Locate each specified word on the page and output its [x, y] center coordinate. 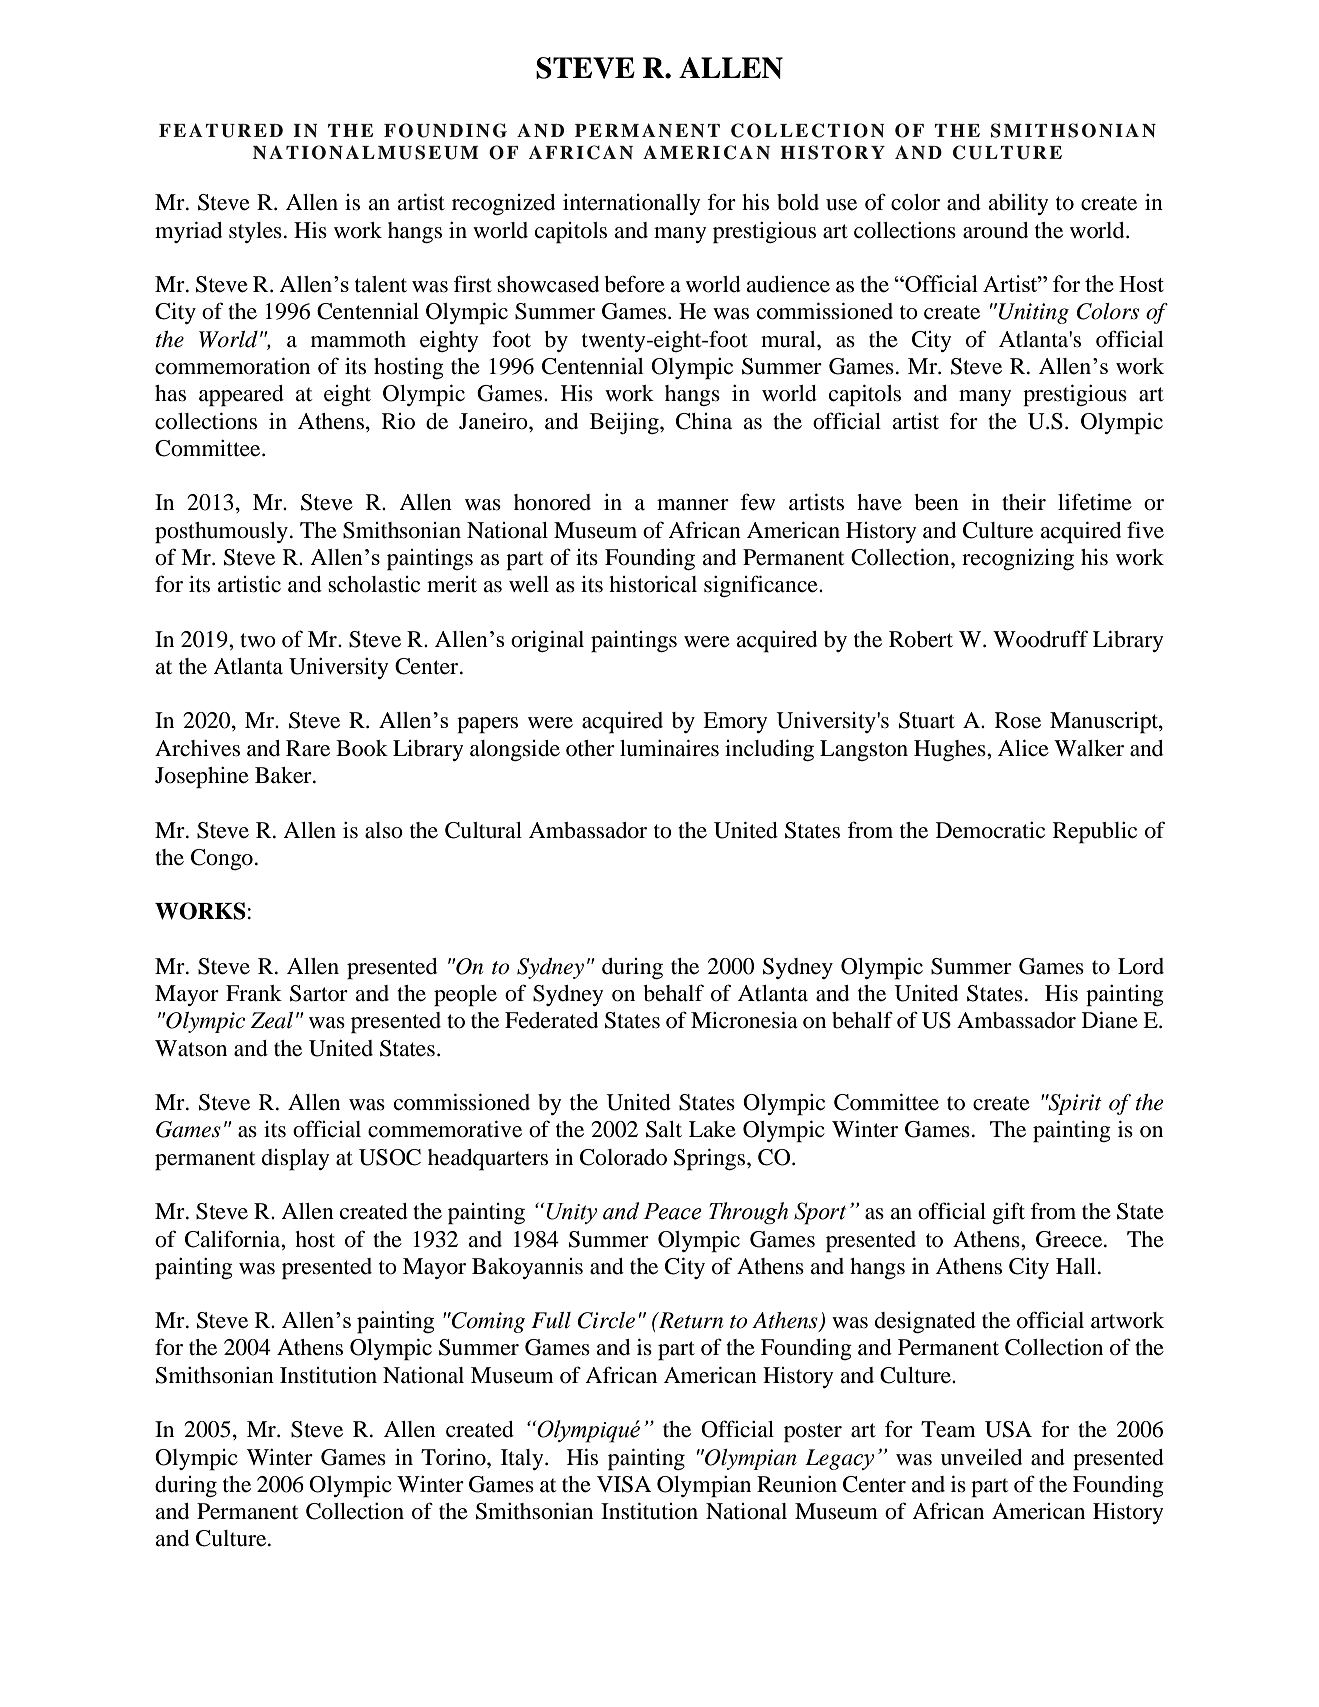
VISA [624, 1484]
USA [1008, 1429]
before [634, 284]
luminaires [669, 748]
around [995, 230]
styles [255, 232]
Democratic [990, 830]
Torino [454, 1457]
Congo [222, 859]
